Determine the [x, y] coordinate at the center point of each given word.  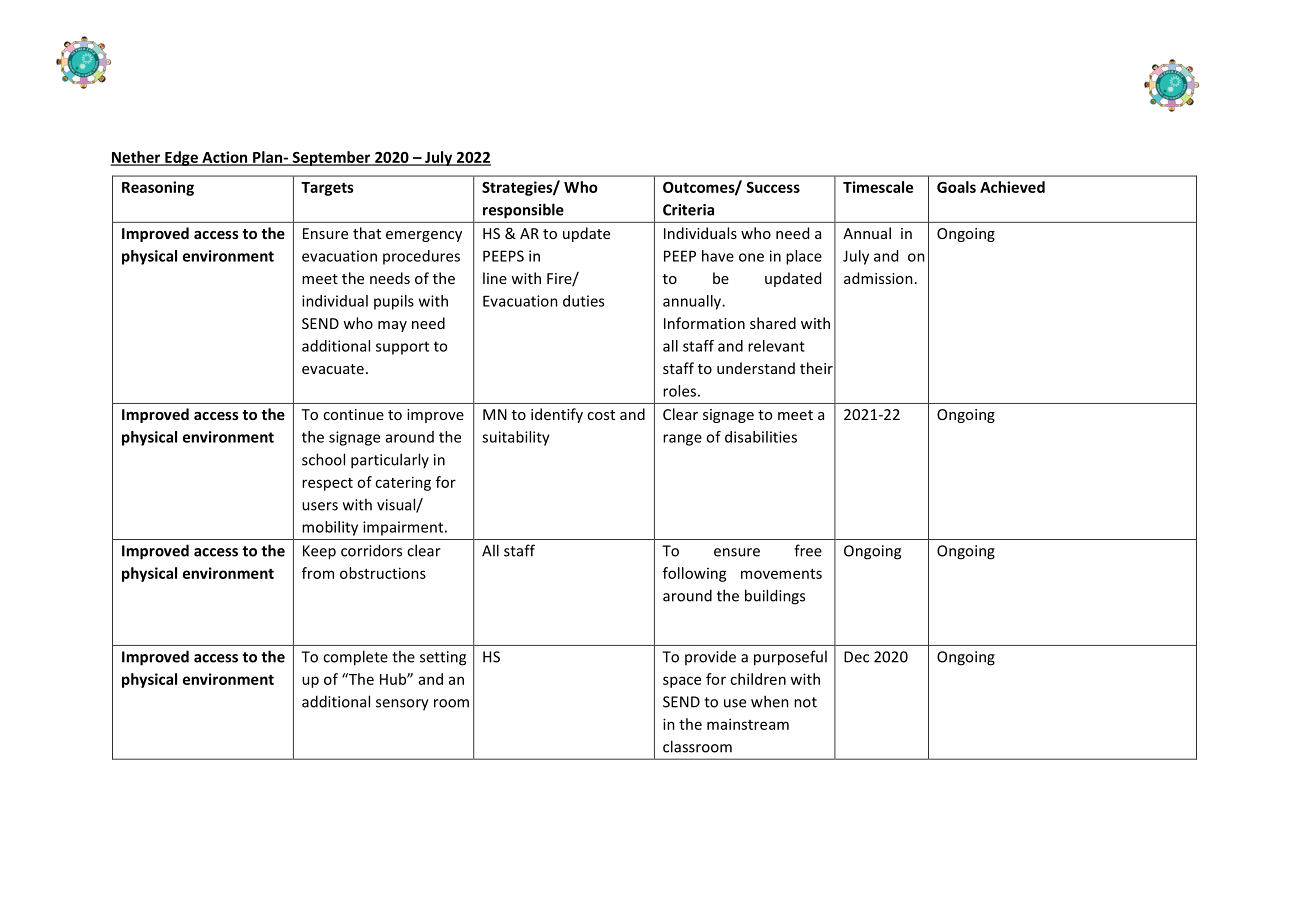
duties [583, 301]
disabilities [761, 437]
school [323, 459]
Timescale [878, 187]
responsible [523, 210]
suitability [516, 438]
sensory [402, 705]
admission [878, 278]
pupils [394, 302]
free [808, 550]
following [695, 574]
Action [225, 158]
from [318, 573]
